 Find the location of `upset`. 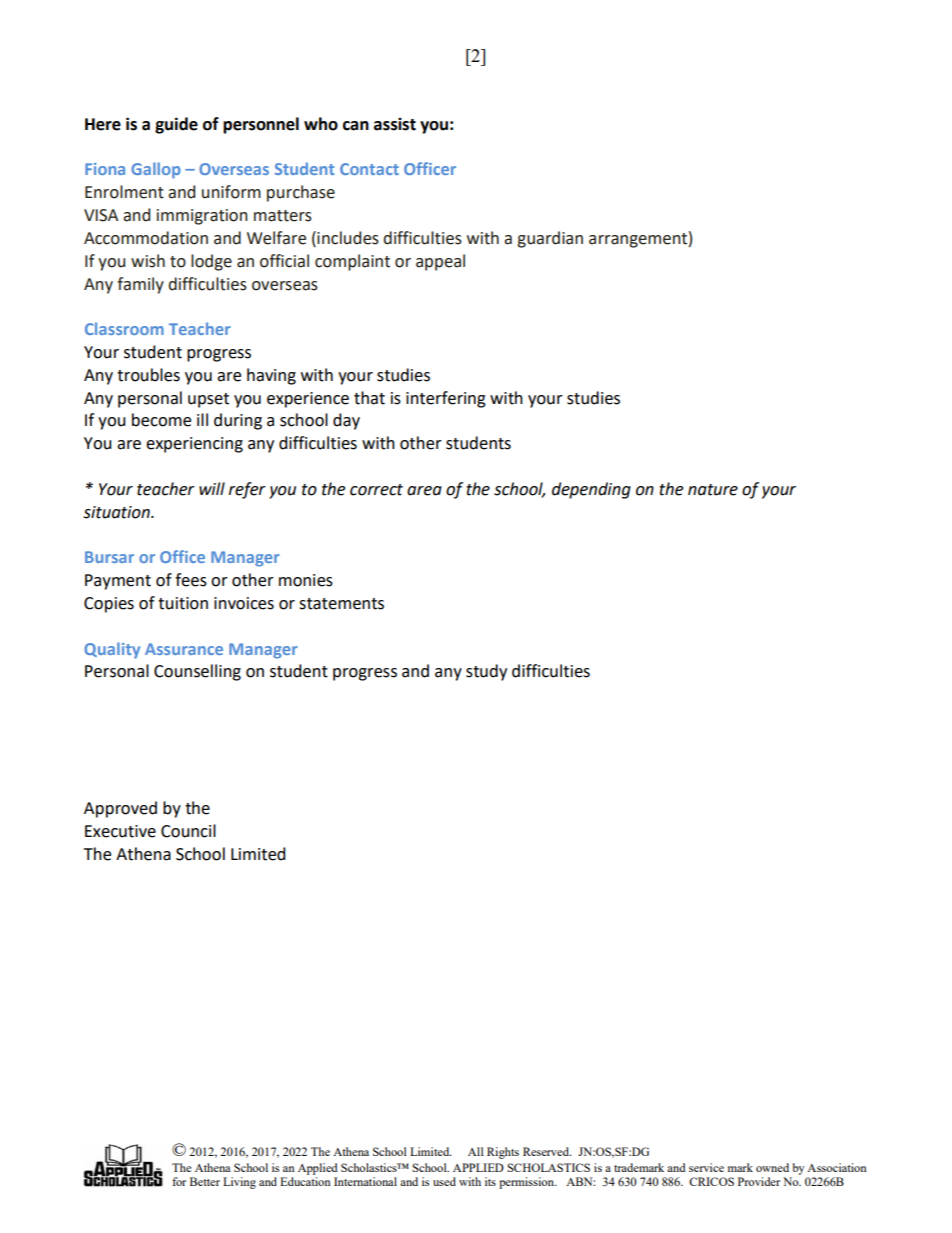

upset is located at coordinates (208, 400).
